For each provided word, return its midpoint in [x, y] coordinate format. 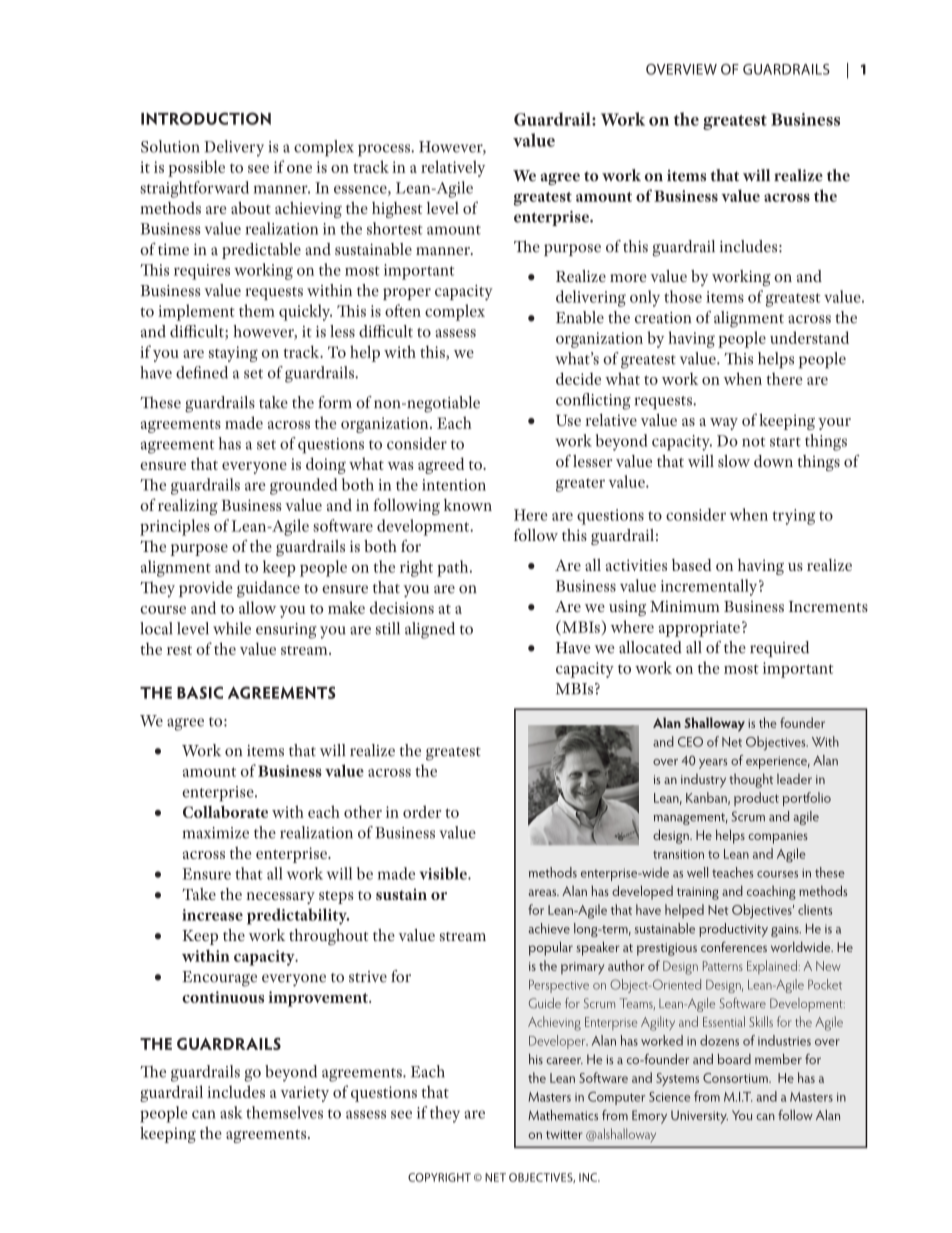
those [683, 296]
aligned [430, 630]
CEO [690, 742]
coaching [771, 893]
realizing [188, 507]
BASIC [200, 692]
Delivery [234, 148]
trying [793, 517]
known [468, 505]
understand [809, 337]
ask [231, 1112]
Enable [580, 317]
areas [543, 892]
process [385, 150]
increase [212, 915]
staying [233, 354]
